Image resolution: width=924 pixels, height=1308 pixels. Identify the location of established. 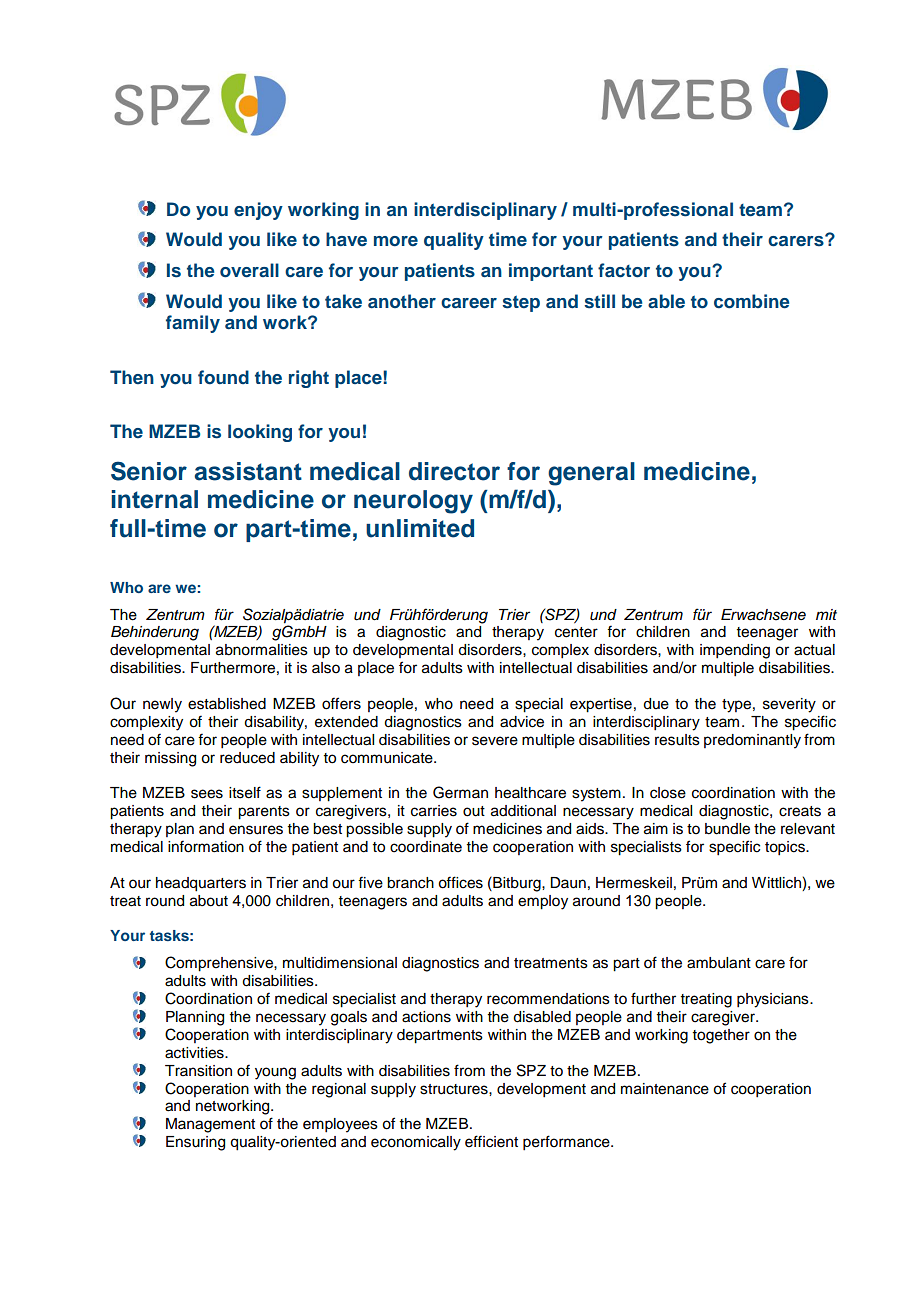
(227, 704).
